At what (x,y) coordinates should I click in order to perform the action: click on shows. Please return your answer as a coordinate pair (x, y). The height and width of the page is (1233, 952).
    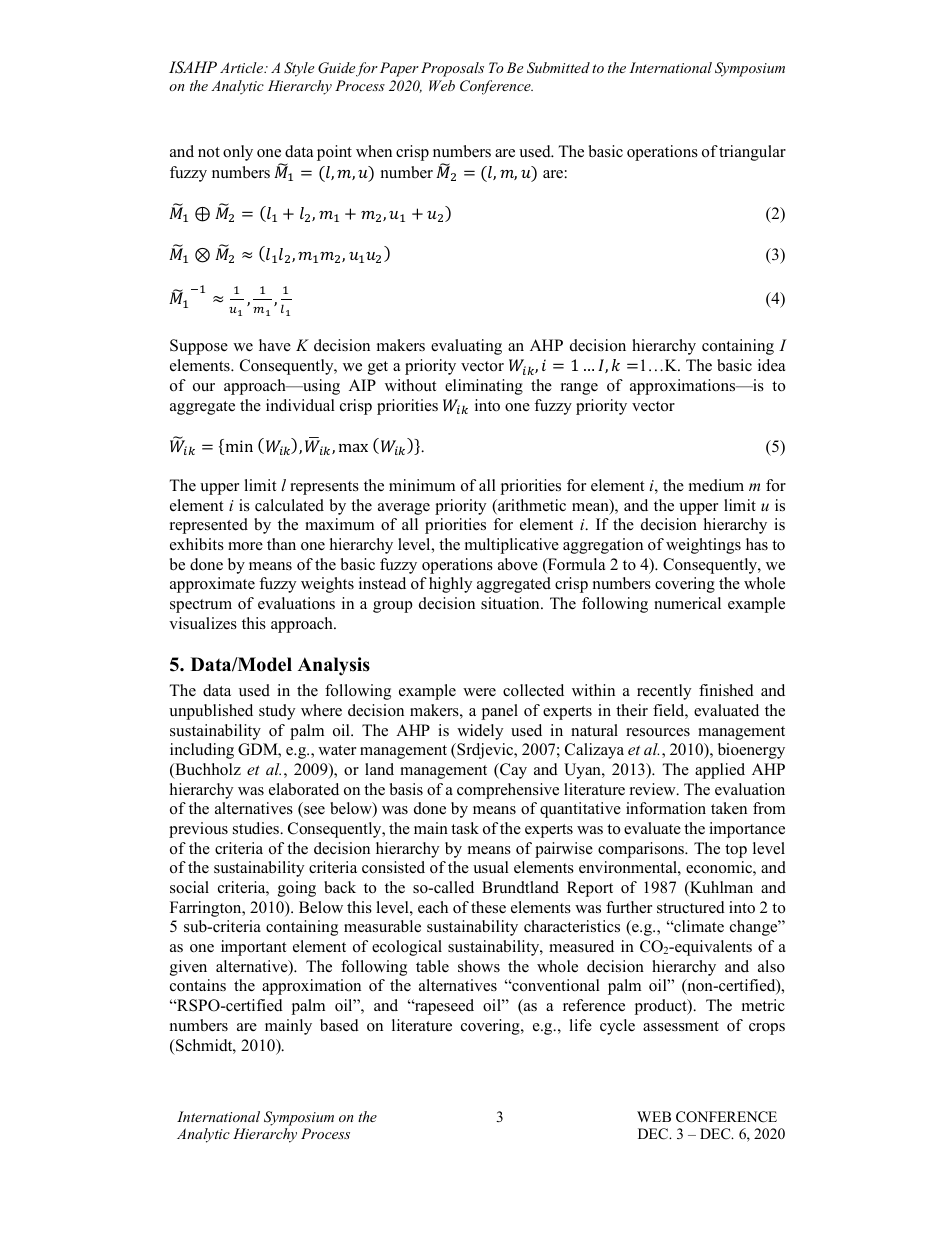
    Looking at the image, I should click on (479, 966).
